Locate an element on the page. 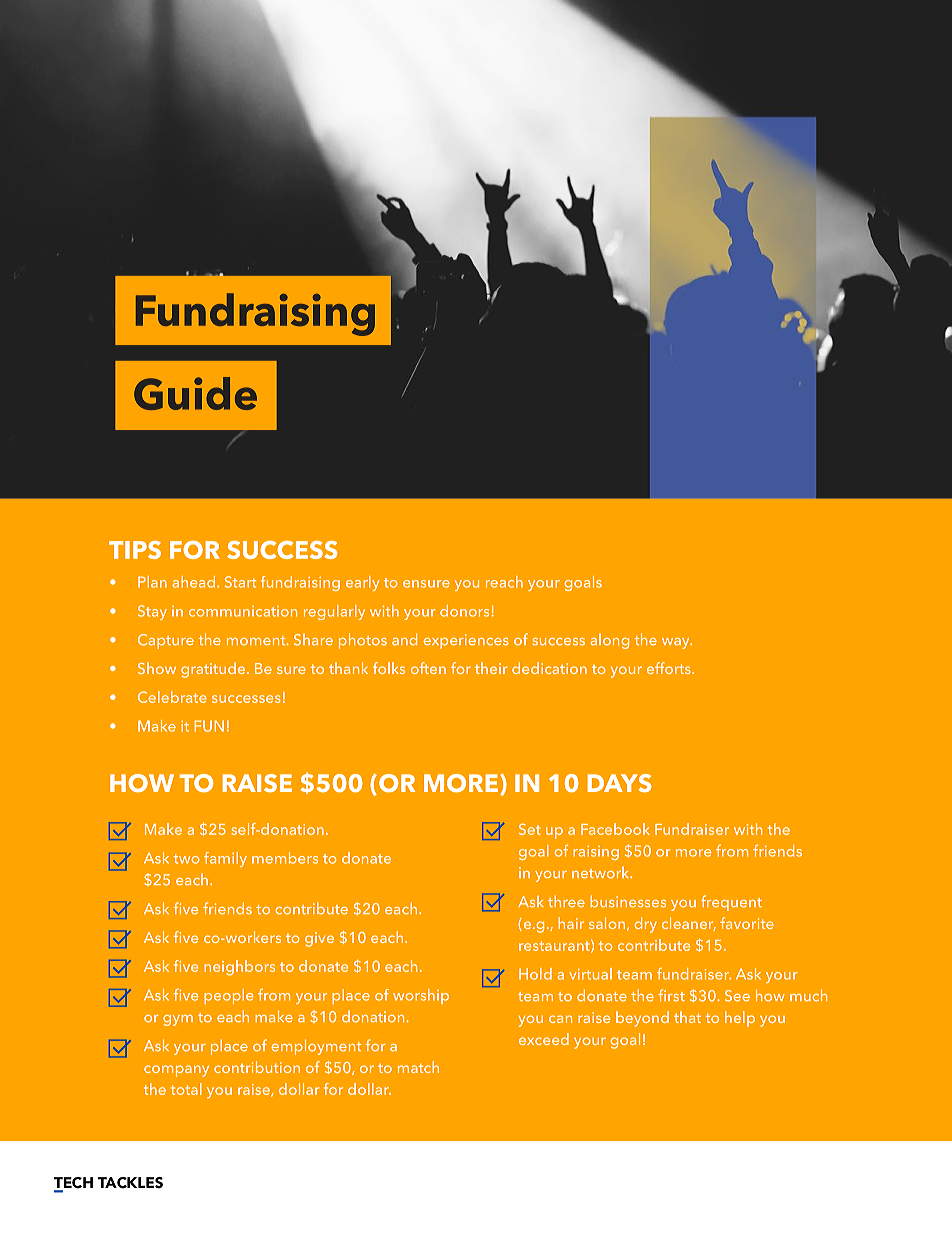 The height and width of the document is (1233, 952). their is located at coordinates (491, 668).
